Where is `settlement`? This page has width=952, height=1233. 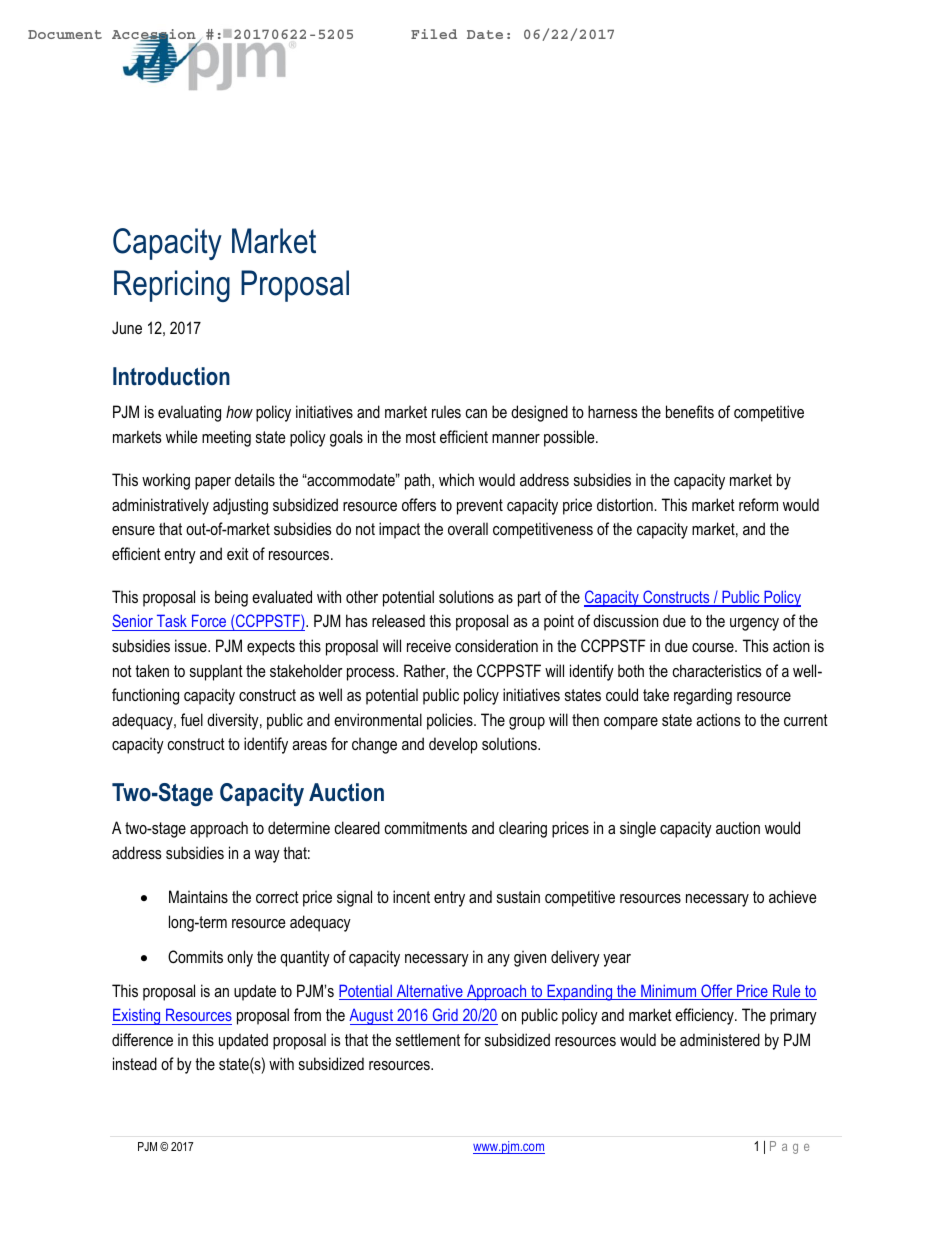
settlement is located at coordinates (428, 1039).
